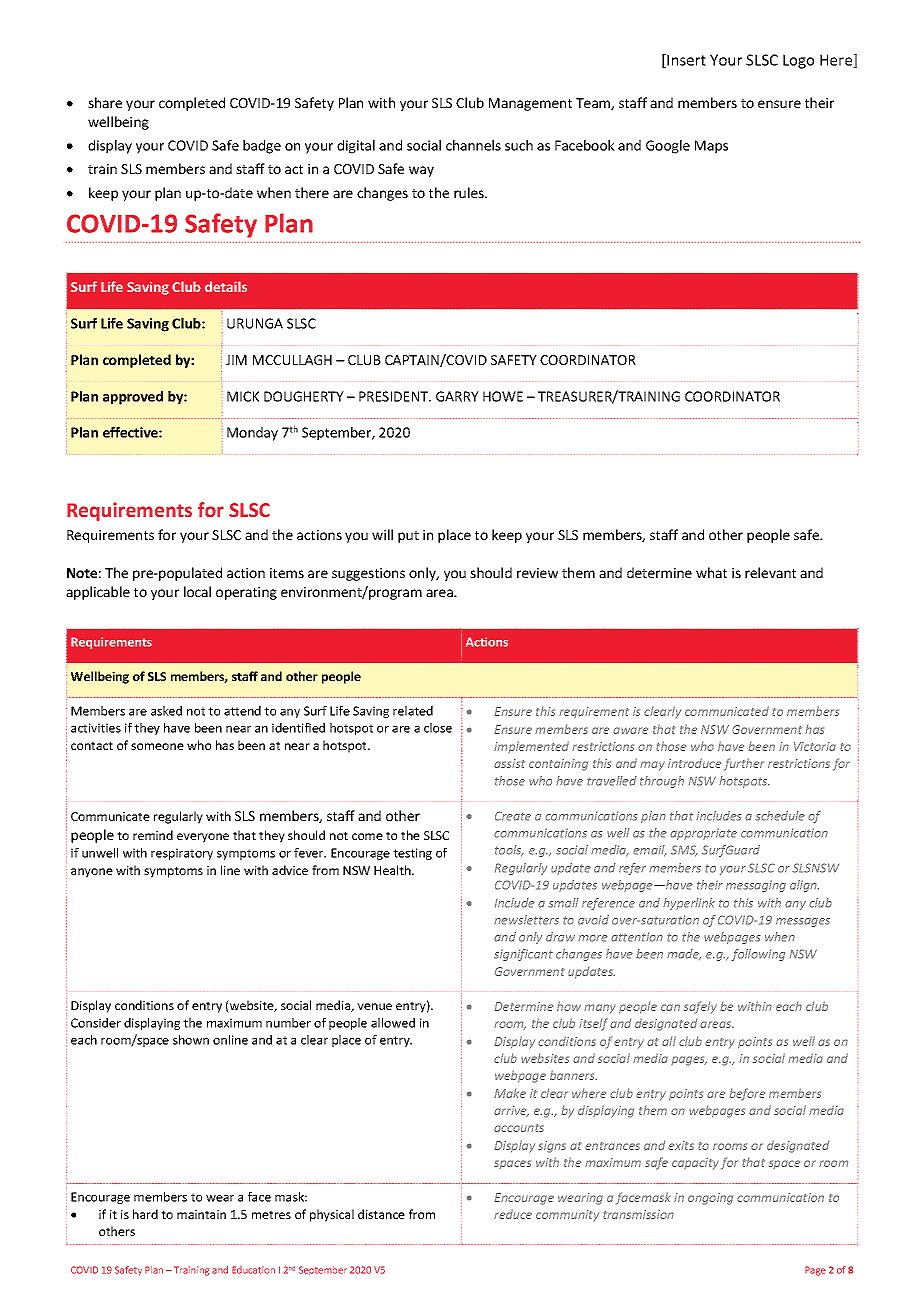 Image resolution: width=924 pixels, height=1308 pixels. Describe the element at coordinates (758, 955) in the screenshot. I see `following` at that location.
